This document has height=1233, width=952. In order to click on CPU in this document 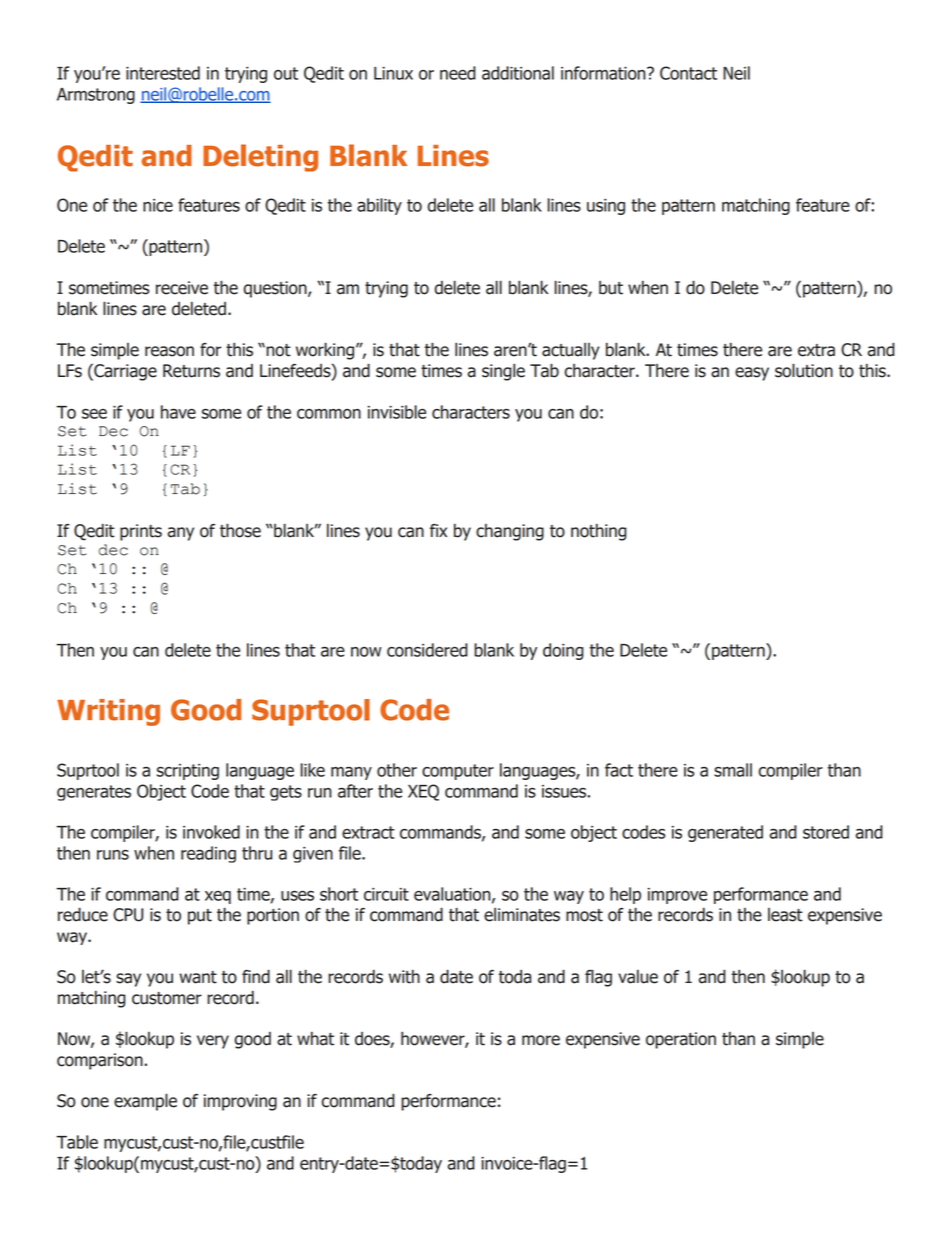, I will do `click(128, 915)`.
